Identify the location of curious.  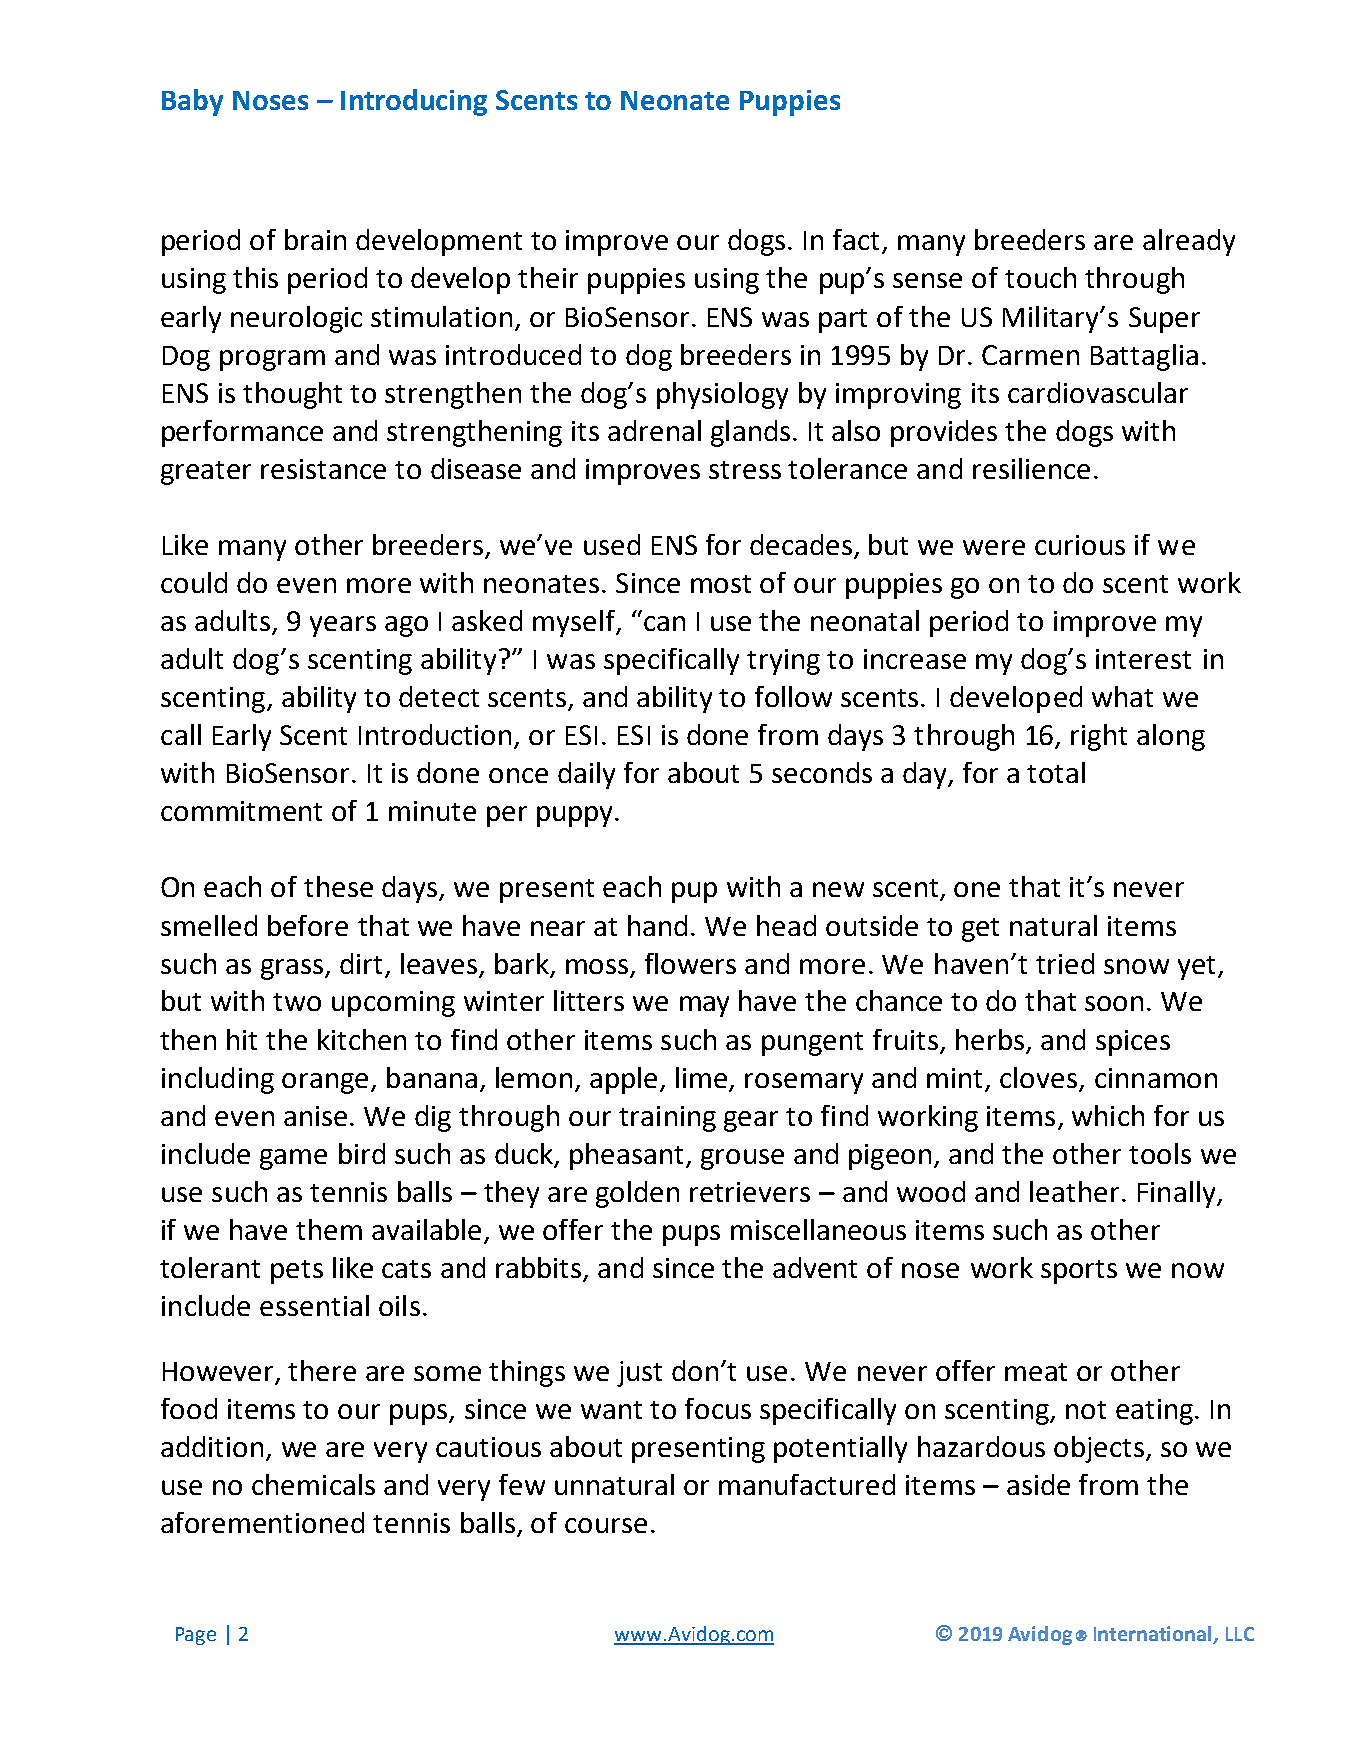
(1080, 545).
